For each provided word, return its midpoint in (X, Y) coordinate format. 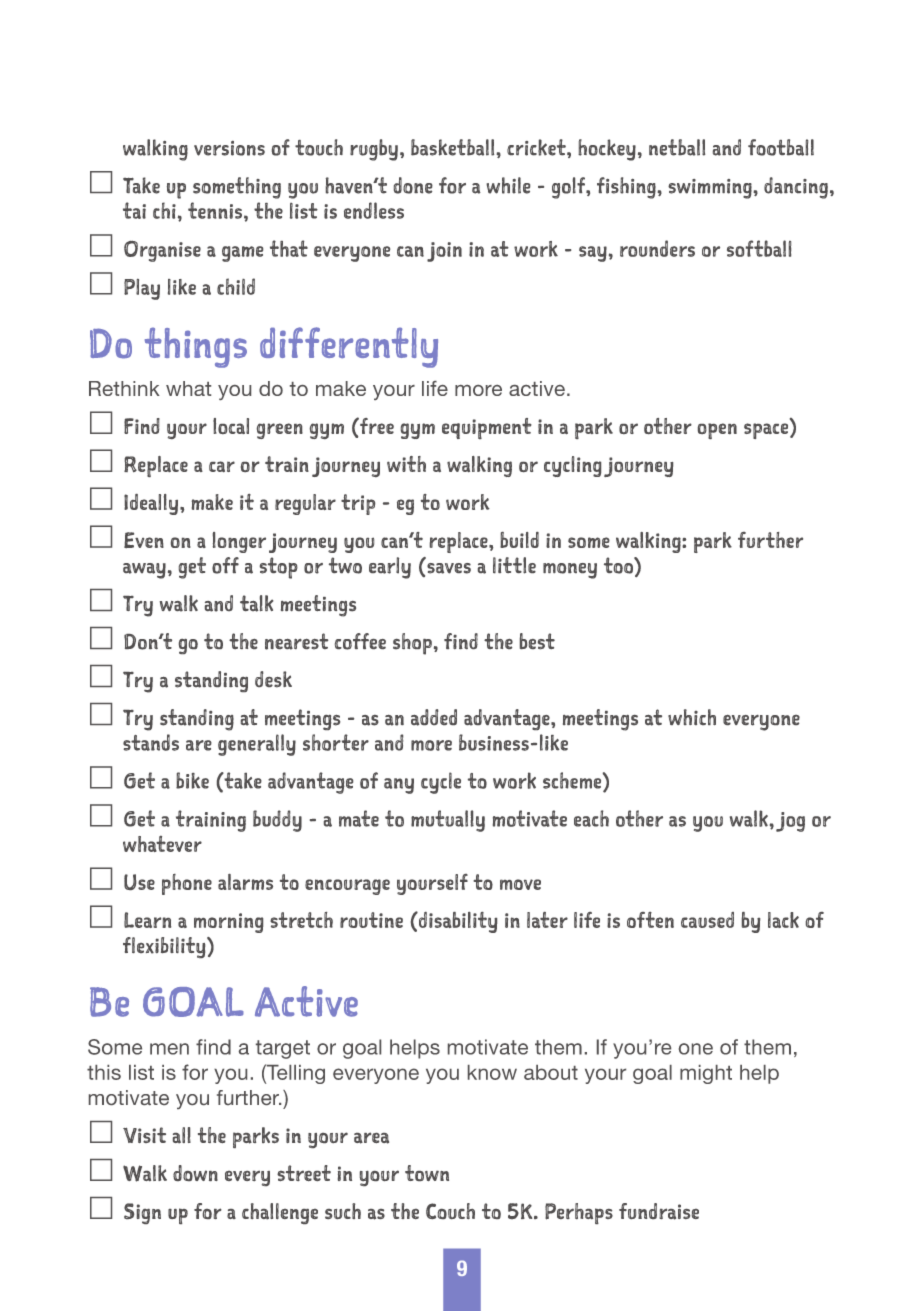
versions (229, 148)
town (427, 1173)
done (413, 185)
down (195, 1173)
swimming (711, 189)
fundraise (659, 1211)
